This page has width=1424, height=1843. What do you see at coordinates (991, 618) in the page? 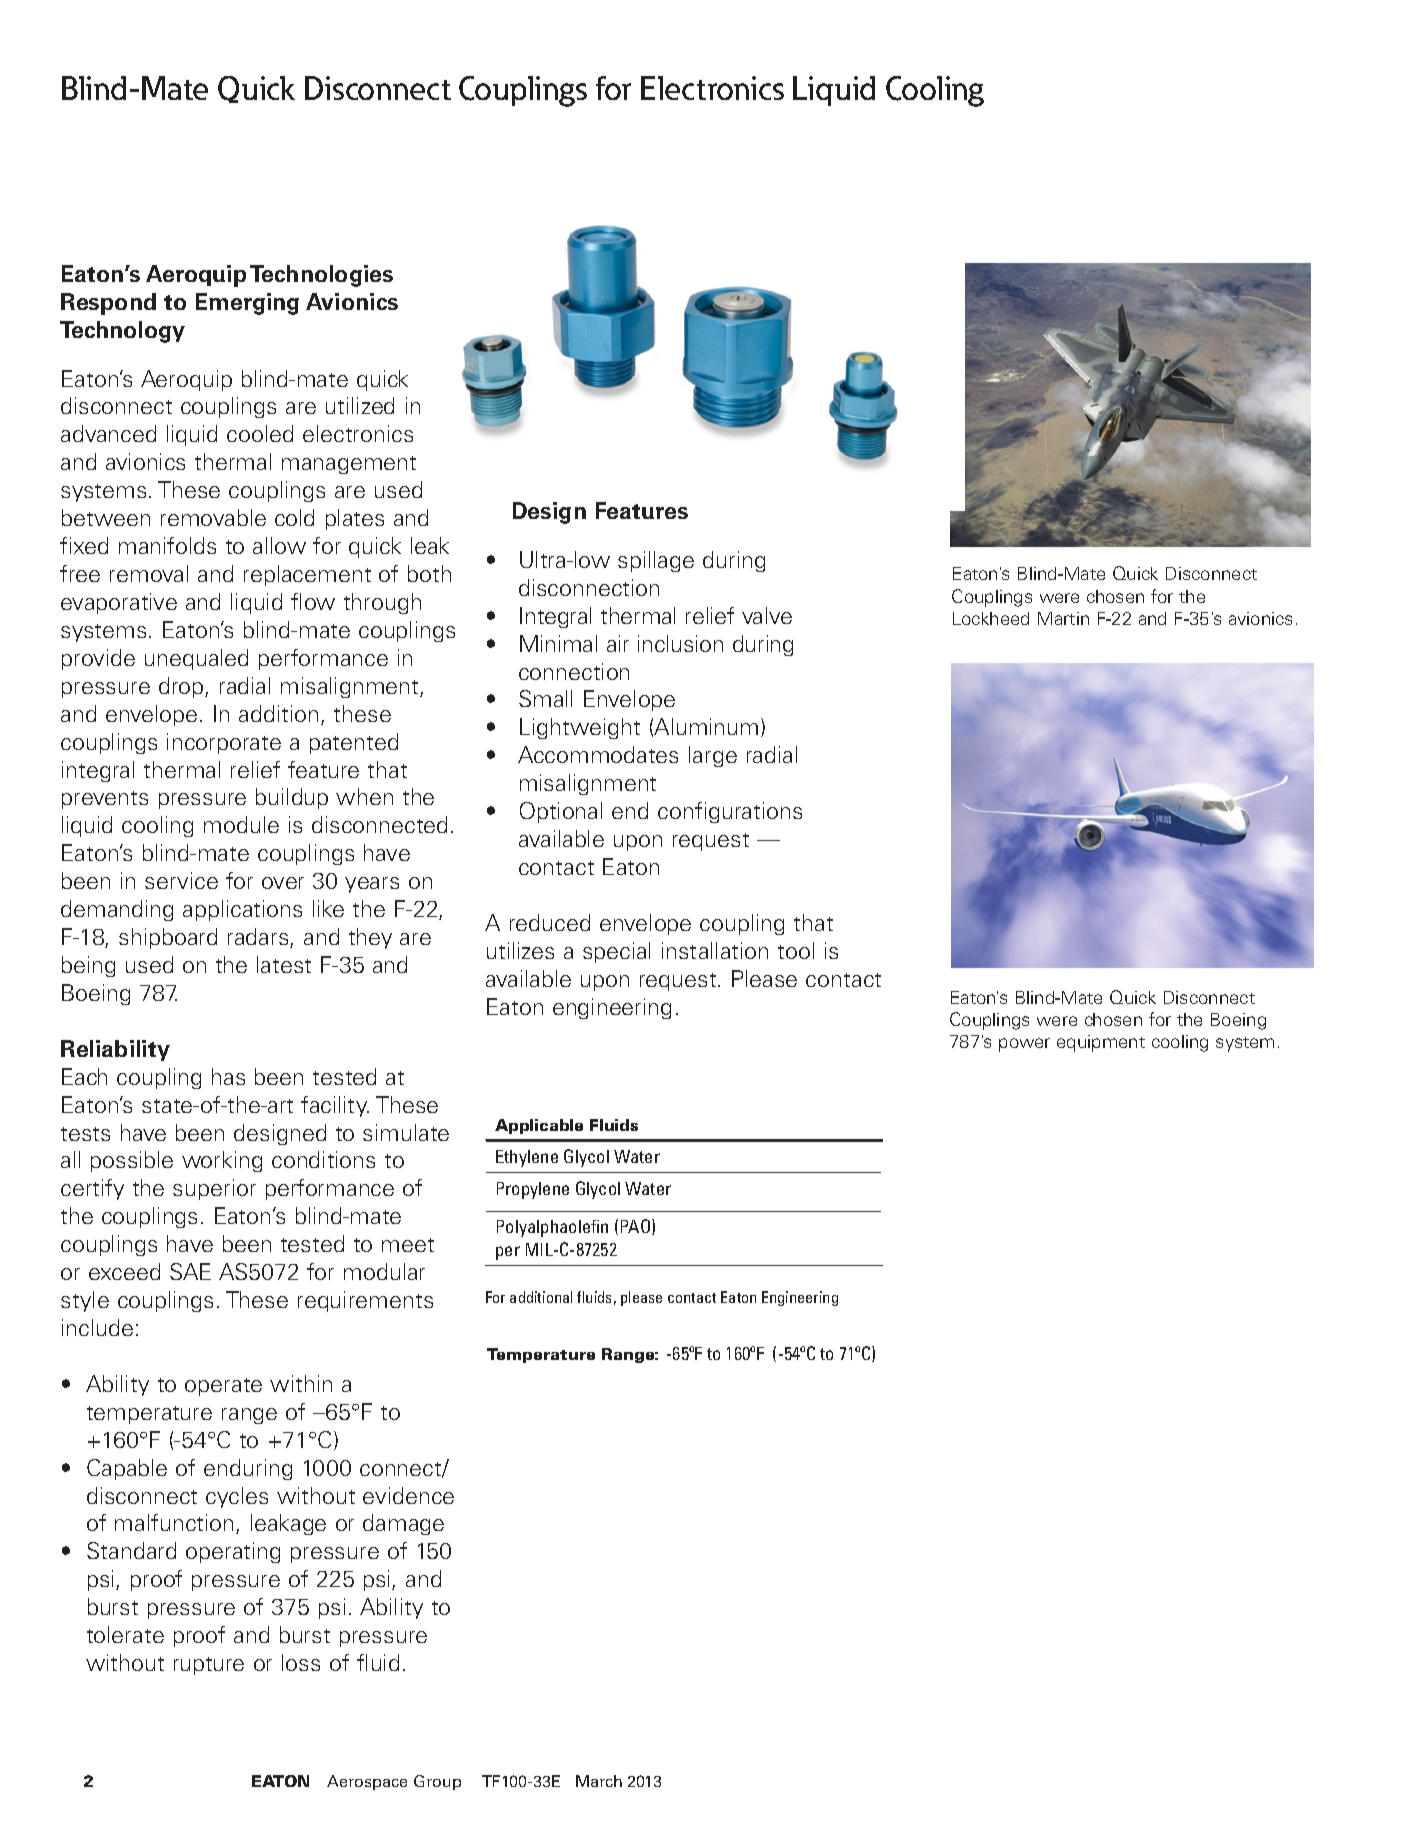
I see `Lockheed` at bounding box center [991, 618].
